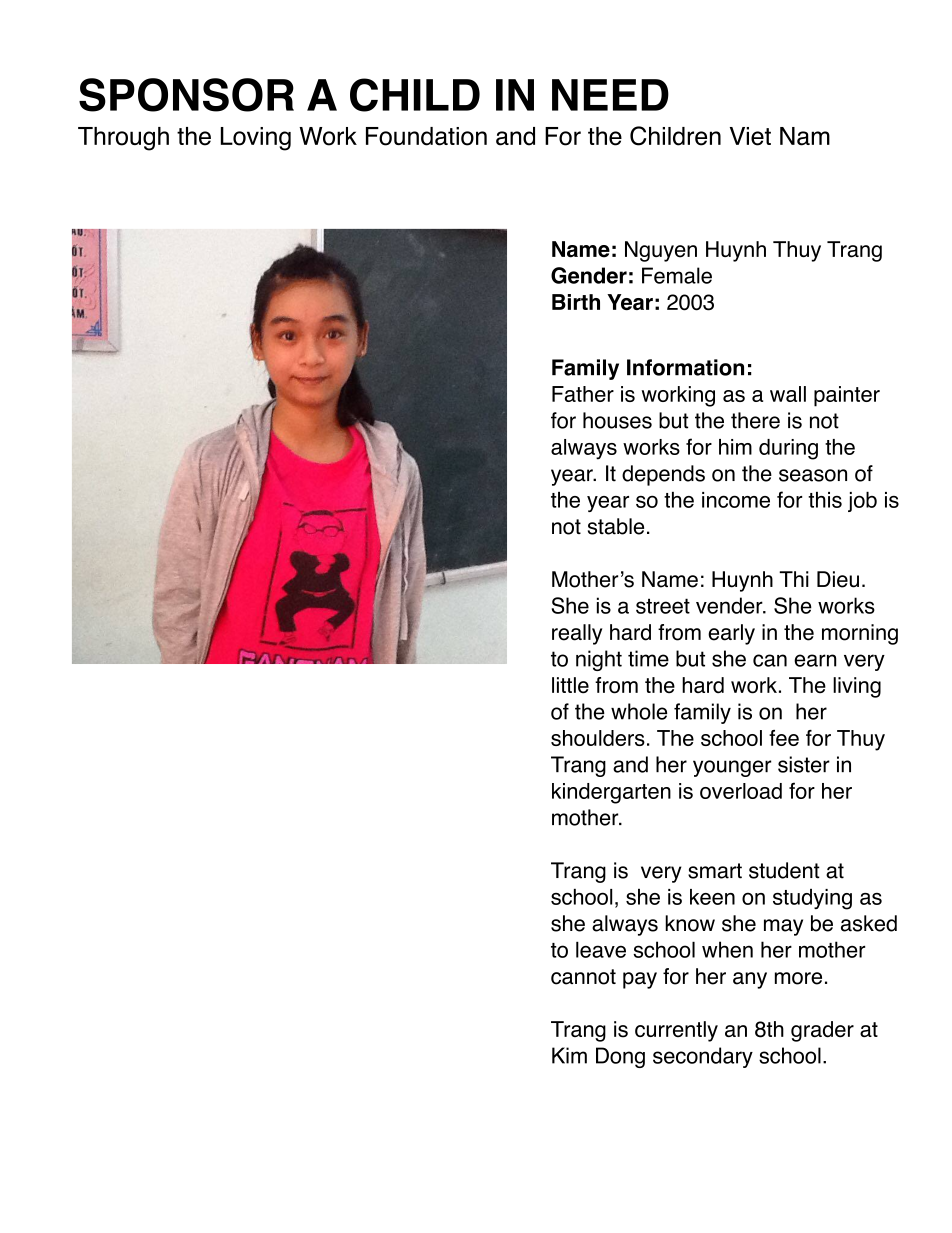  I want to click on stable, so click(616, 526).
